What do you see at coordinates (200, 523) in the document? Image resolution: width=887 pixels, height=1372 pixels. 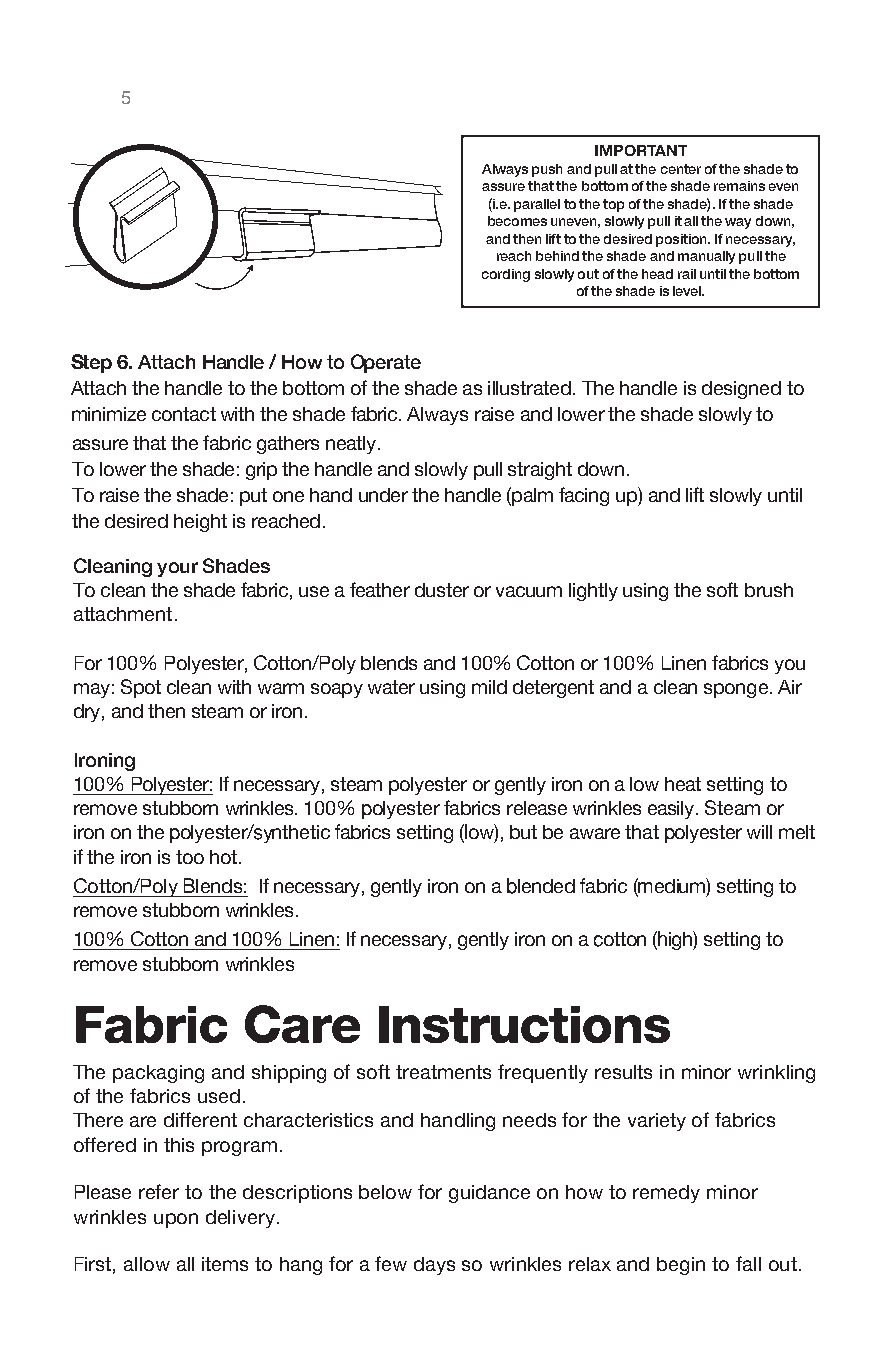 I see `height` at bounding box center [200, 523].
